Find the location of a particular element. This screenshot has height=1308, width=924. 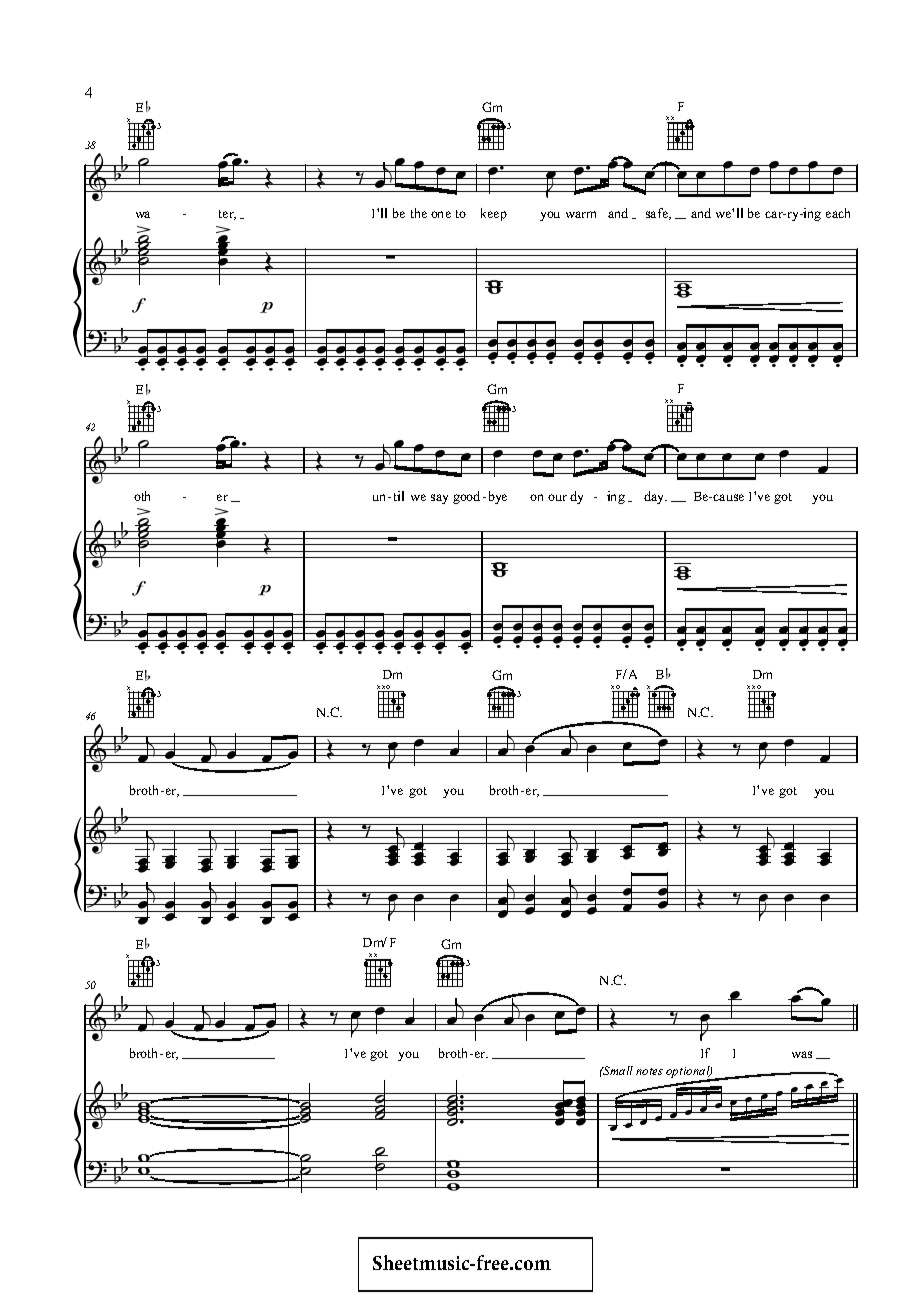

bye is located at coordinates (498, 497).
